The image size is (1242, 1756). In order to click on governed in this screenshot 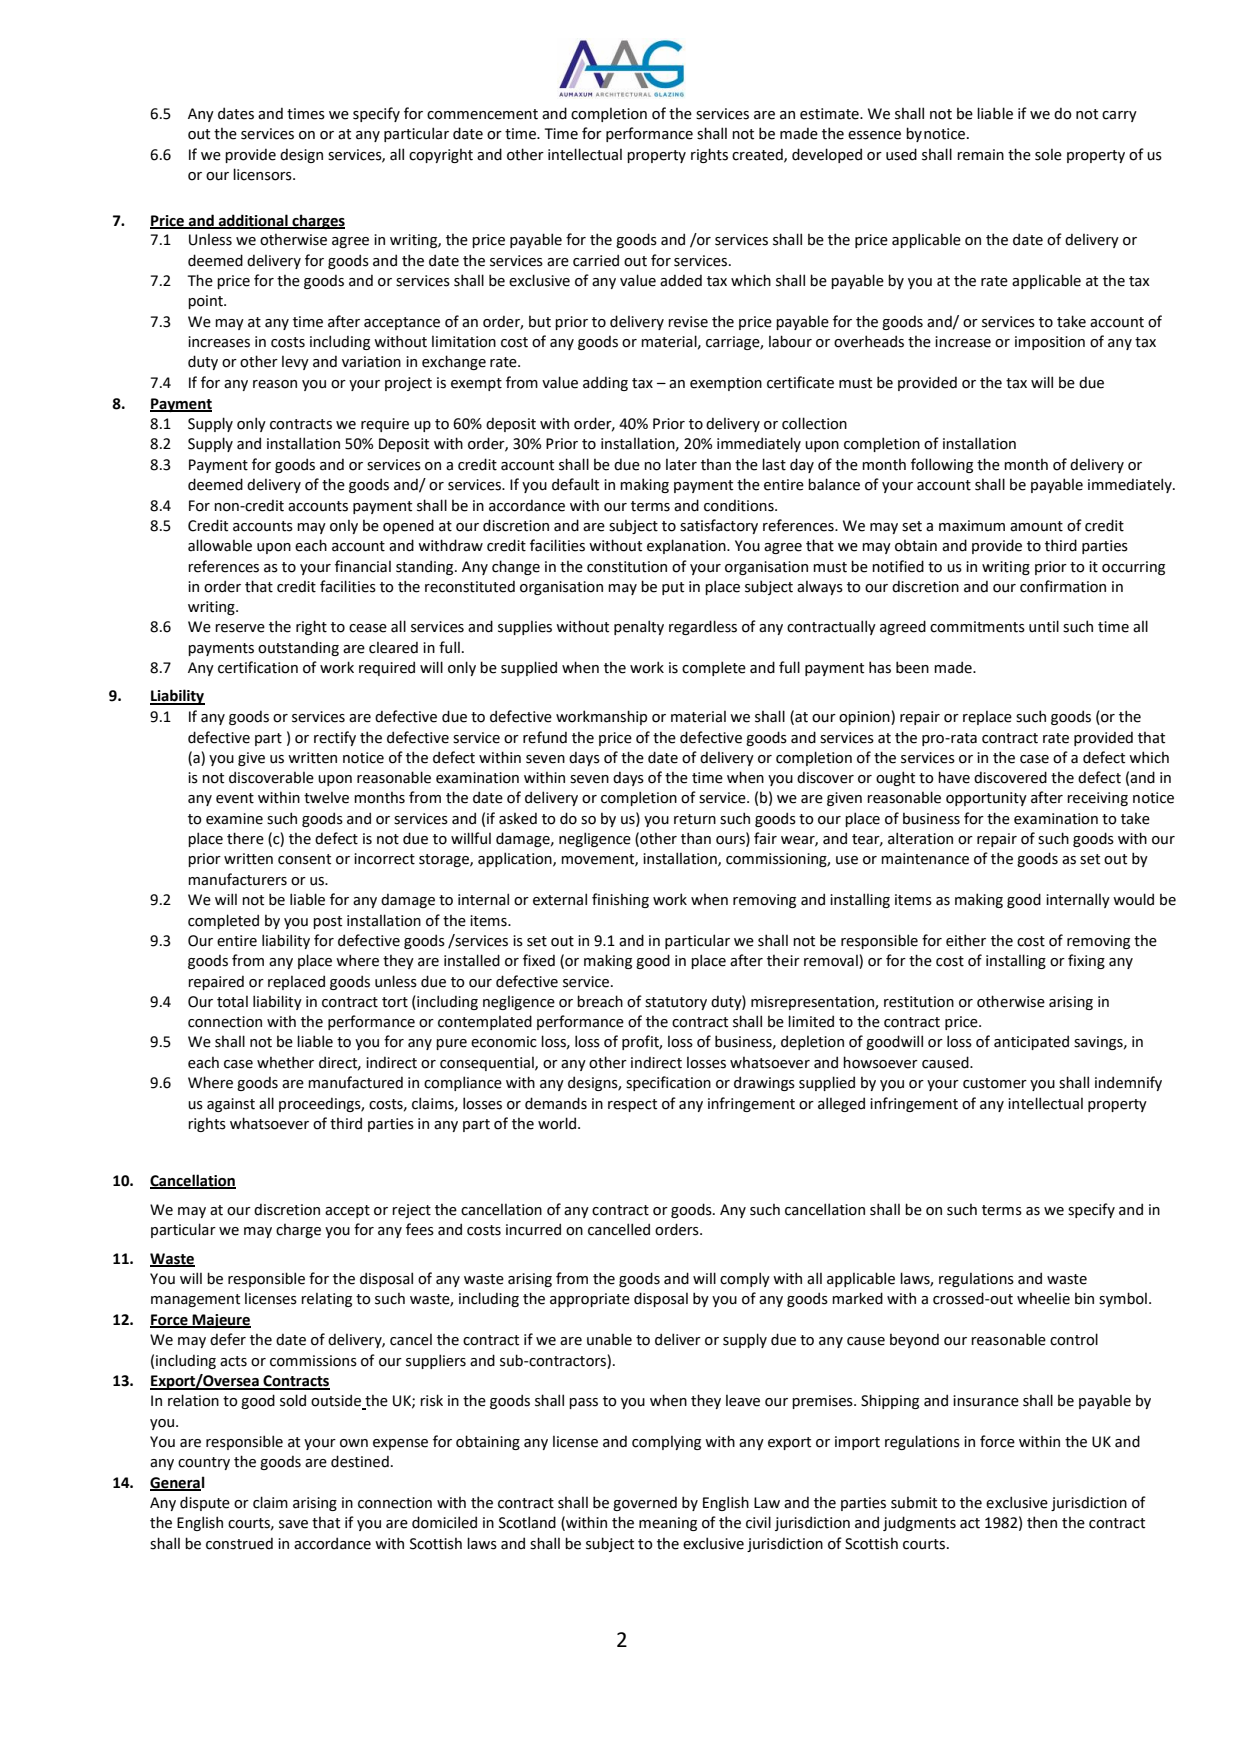, I will do `click(645, 1503)`.
